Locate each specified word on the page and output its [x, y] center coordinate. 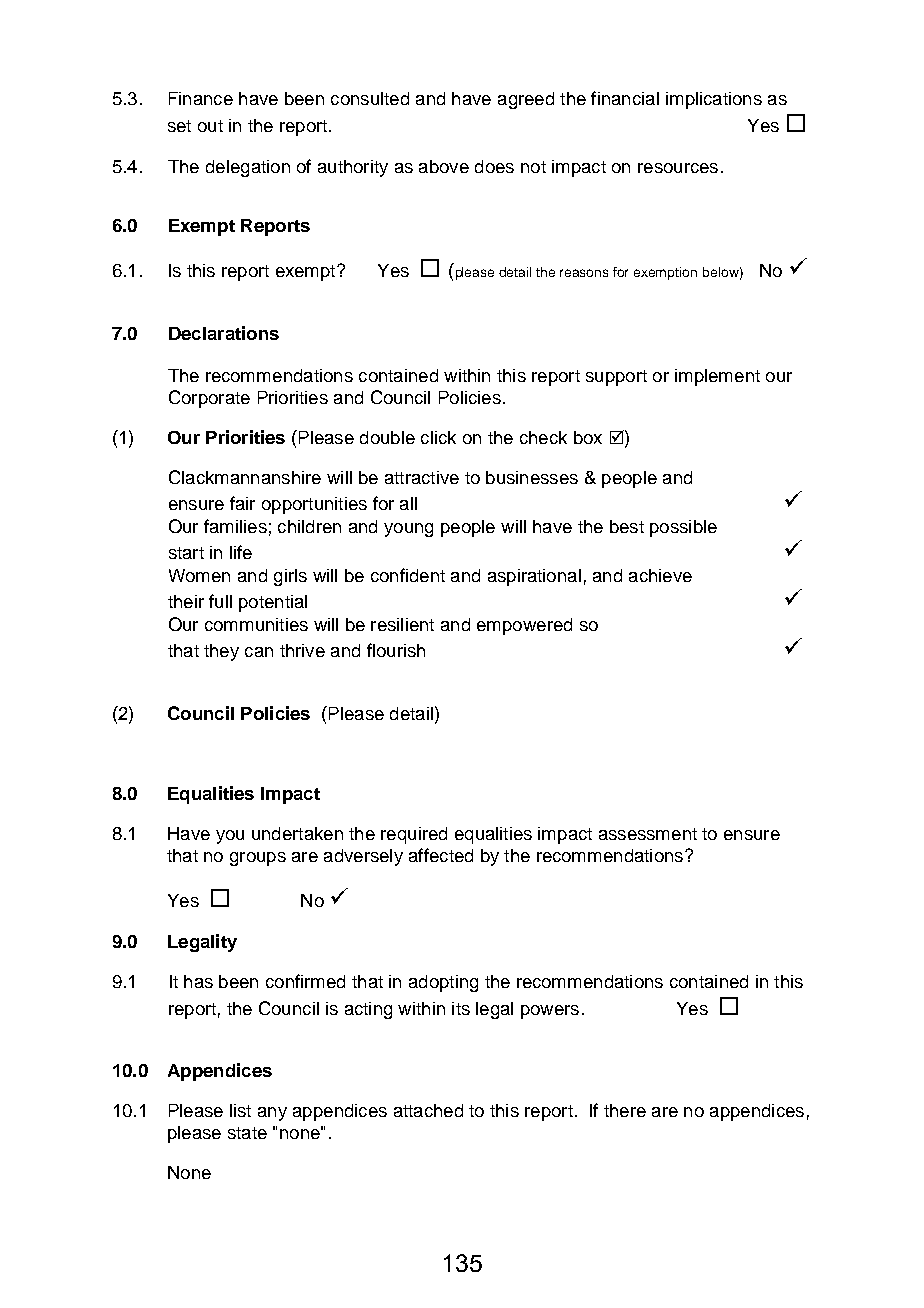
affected [441, 855]
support [616, 378]
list [240, 1110]
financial [625, 98]
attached [428, 1110]
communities [256, 624]
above [444, 166]
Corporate [209, 399]
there [625, 1110]
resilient [402, 624]
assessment [648, 834]
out [210, 126]
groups [258, 859]
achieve [660, 575]
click [438, 437]
